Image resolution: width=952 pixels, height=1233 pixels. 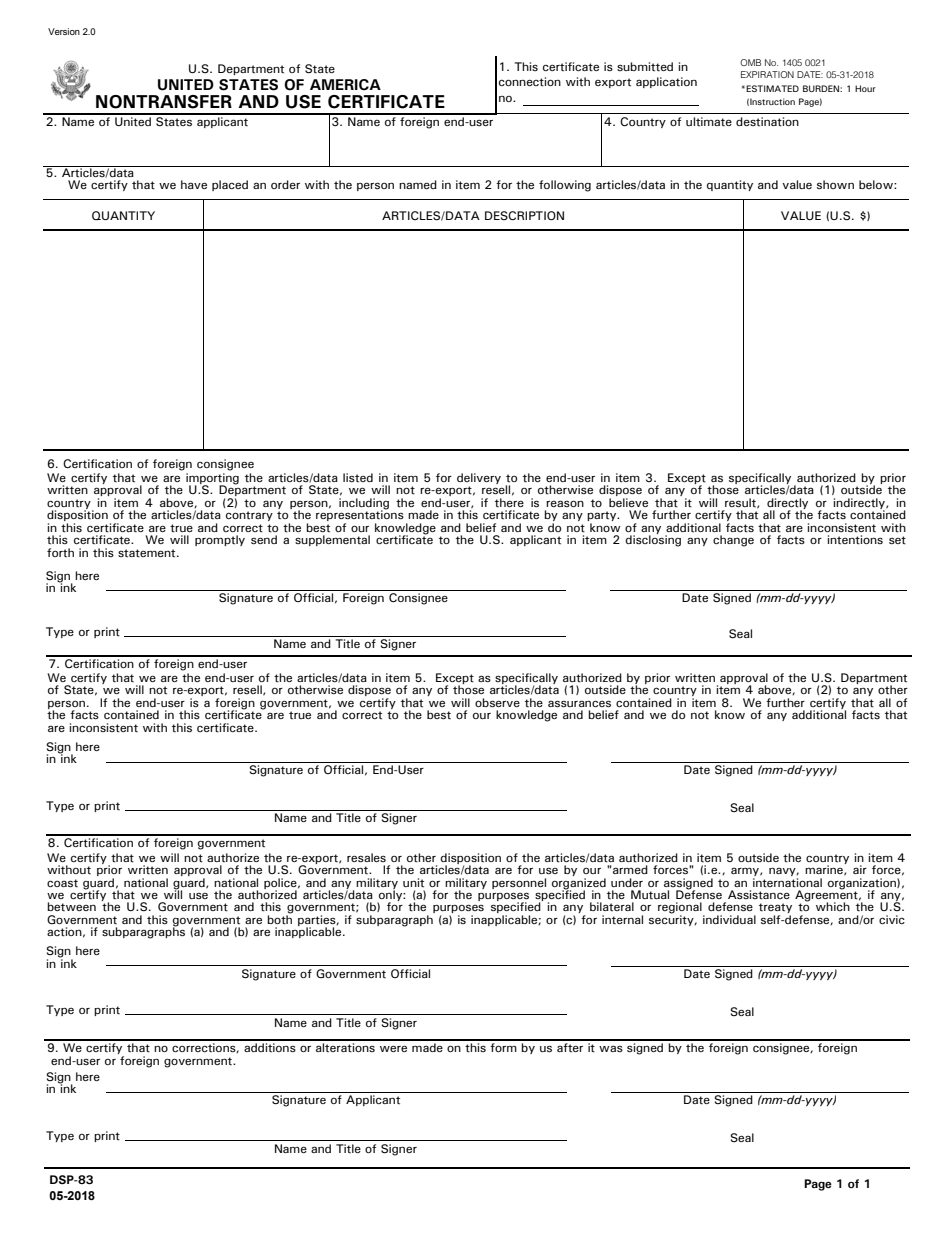 What do you see at coordinates (194, 184) in the screenshot?
I see `have` at bounding box center [194, 184].
